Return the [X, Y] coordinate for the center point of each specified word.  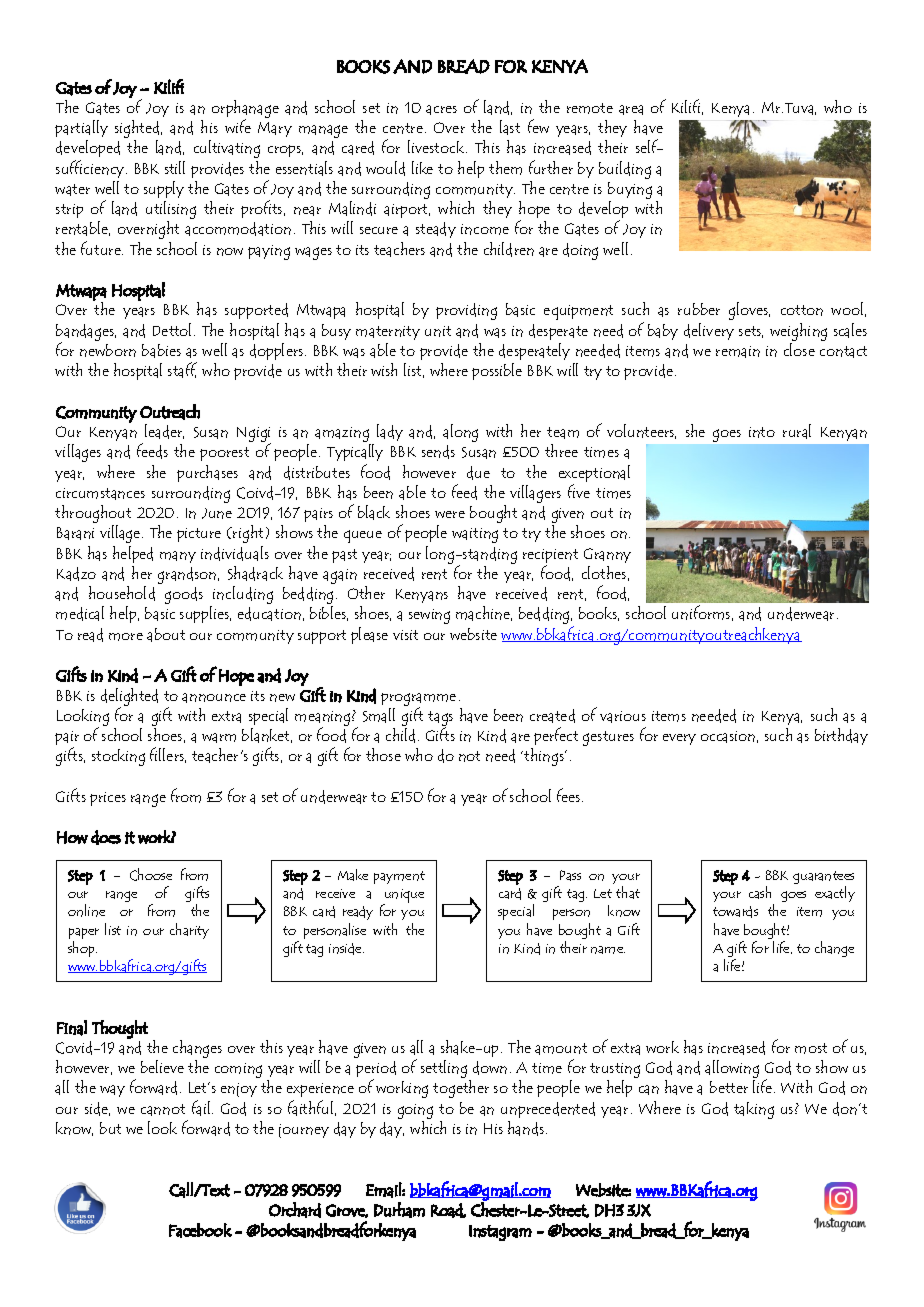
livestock [437, 146]
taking [754, 1110]
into [762, 432]
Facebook [200, 1230]
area [631, 110]
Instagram [500, 1233]
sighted [138, 130]
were [450, 514]
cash [760, 892]
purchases [207, 473]
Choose [151, 874]
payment [399, 877]
